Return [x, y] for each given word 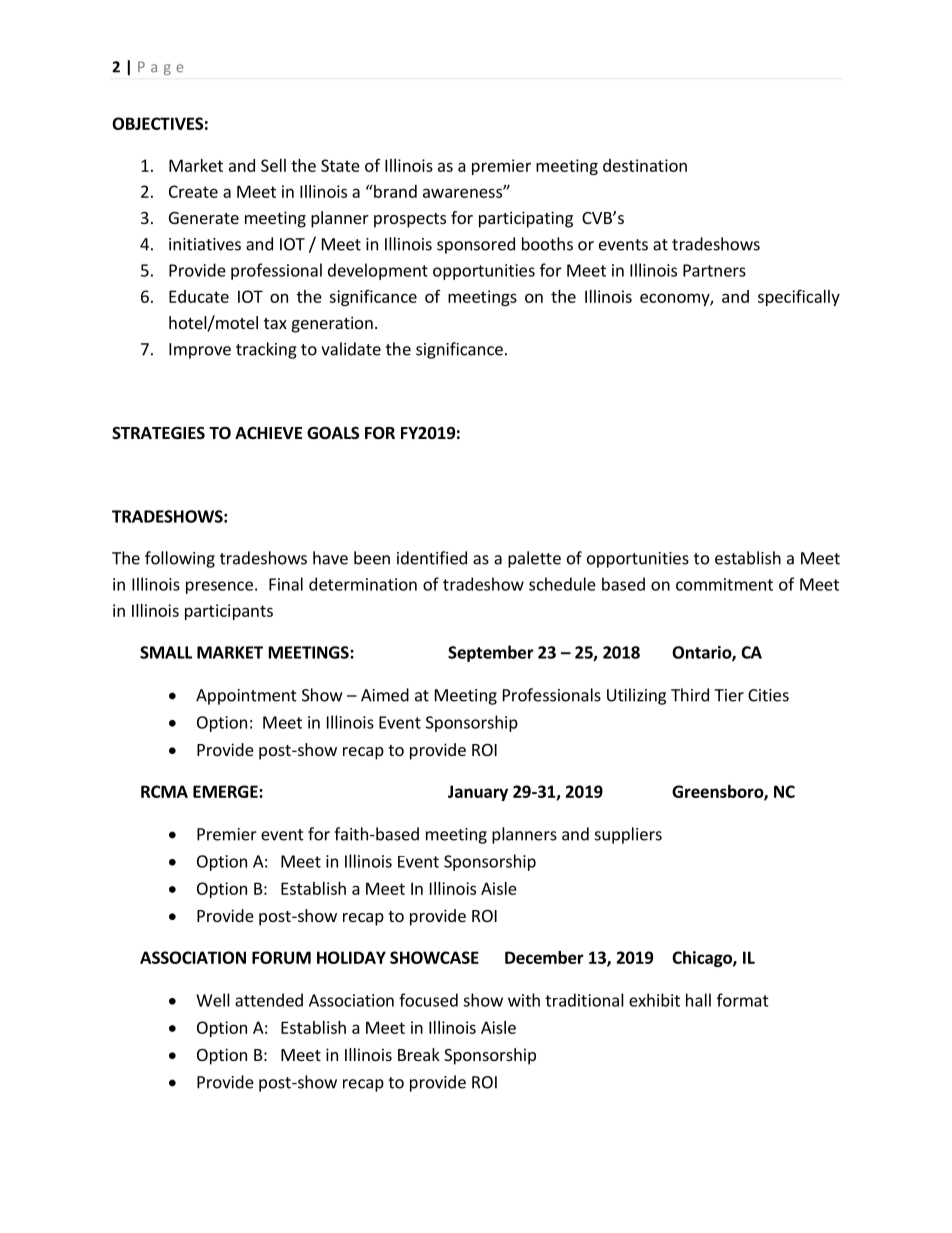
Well [213, 1000]
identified [432, 558]
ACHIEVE [268, 433]
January [478, 793]
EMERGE [226, 791]
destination [645, 165]
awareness [463, 193]
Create [193, 191]
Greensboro [718, 792]
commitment [724, 584]
